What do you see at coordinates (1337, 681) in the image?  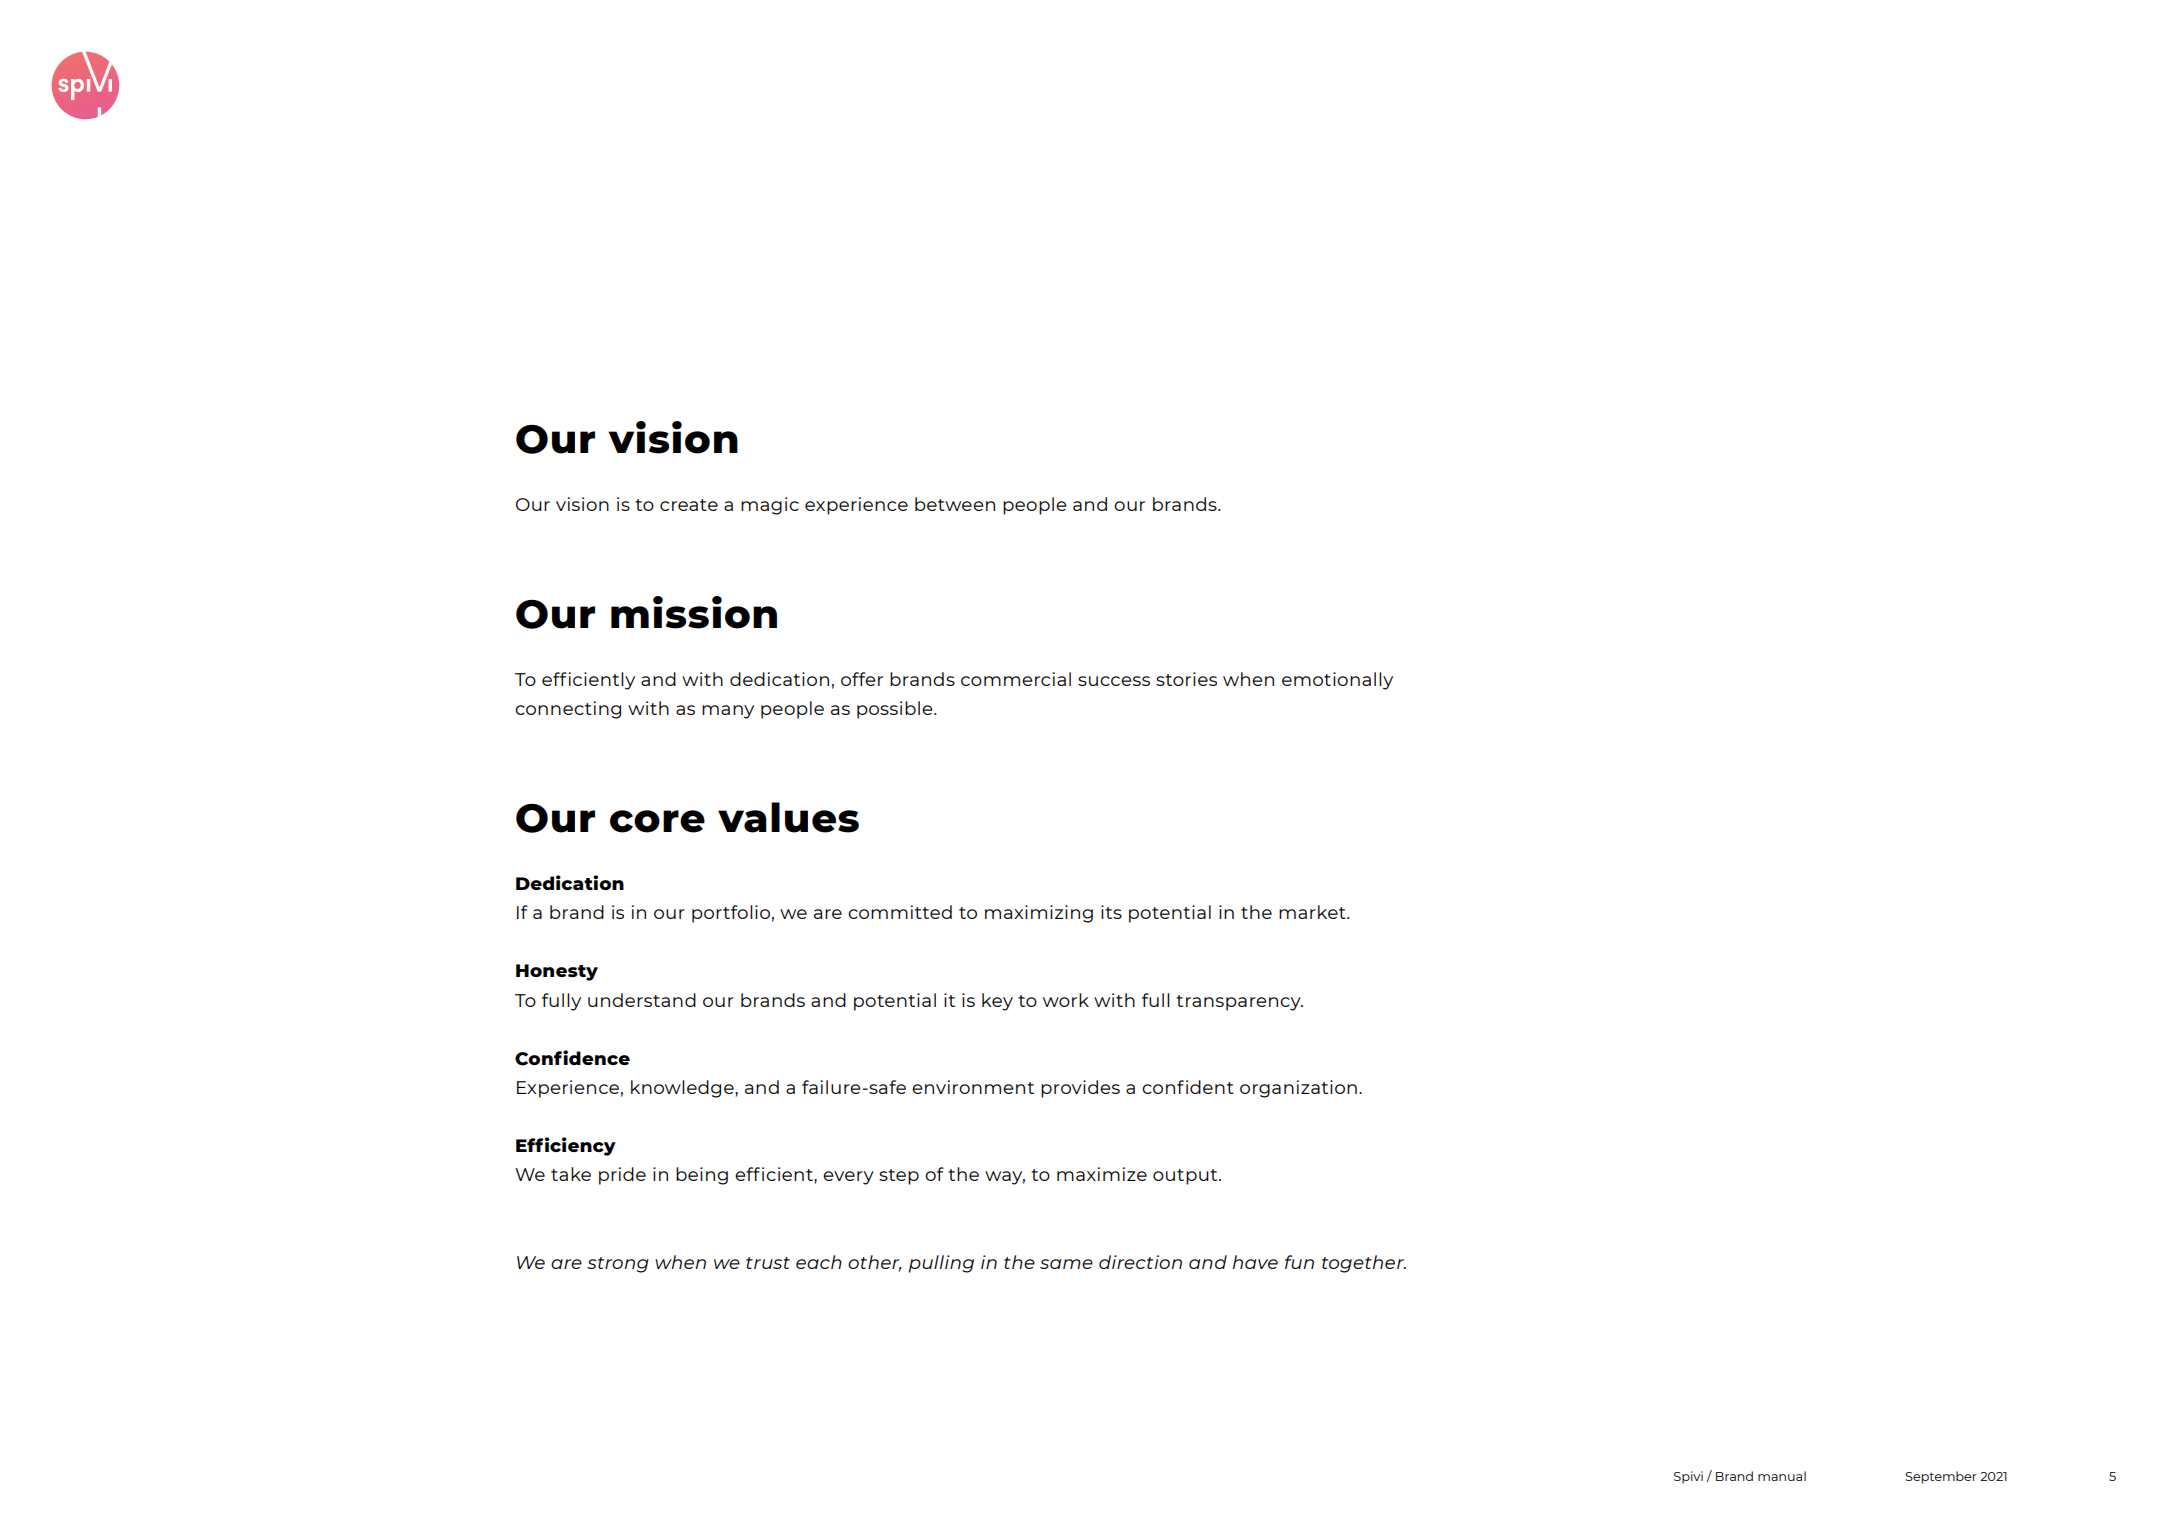 I see `emotionally` at bounding box center [1337, 681].
